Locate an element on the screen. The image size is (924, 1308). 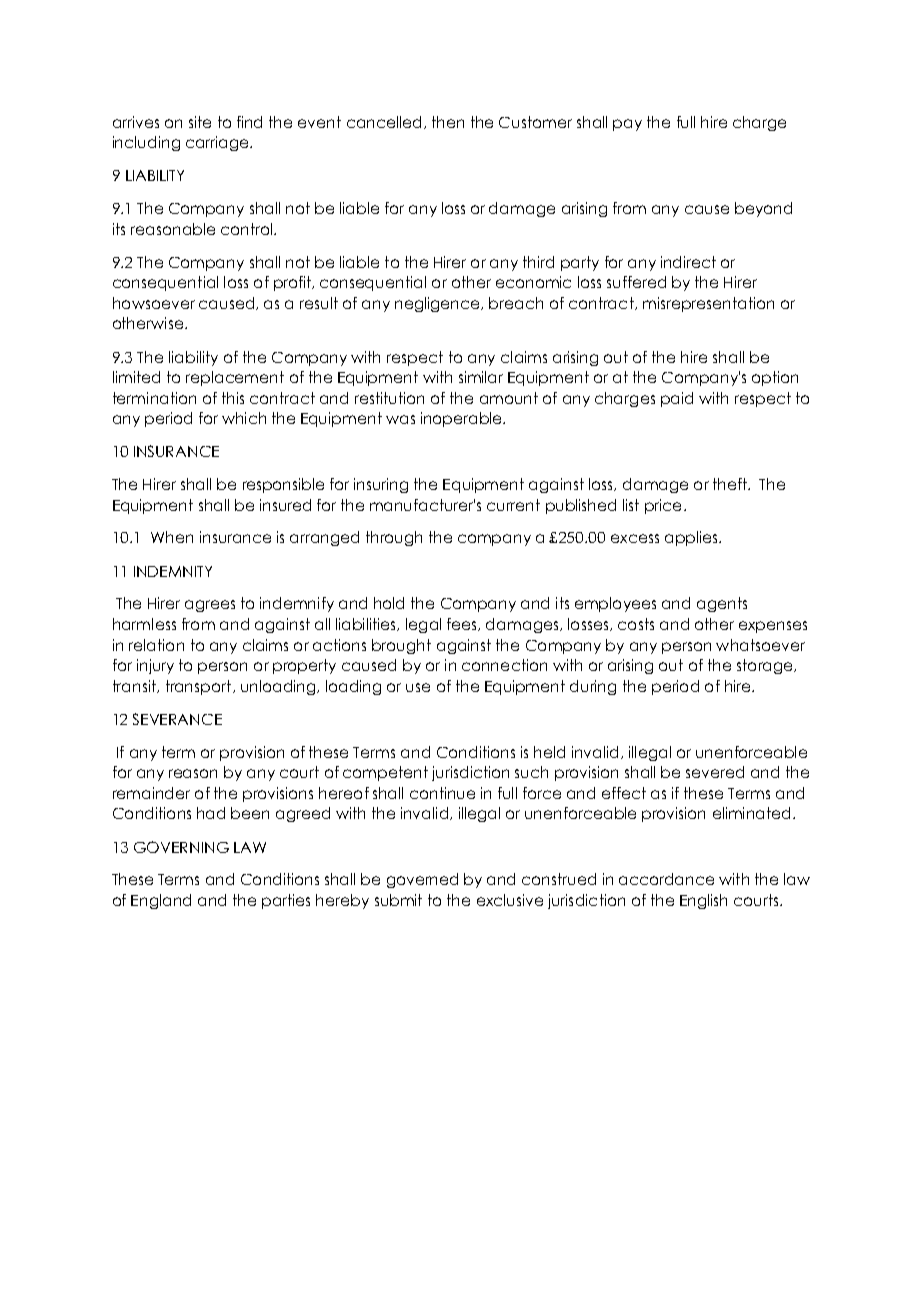
agrees is located at coordinates (210, 606).
